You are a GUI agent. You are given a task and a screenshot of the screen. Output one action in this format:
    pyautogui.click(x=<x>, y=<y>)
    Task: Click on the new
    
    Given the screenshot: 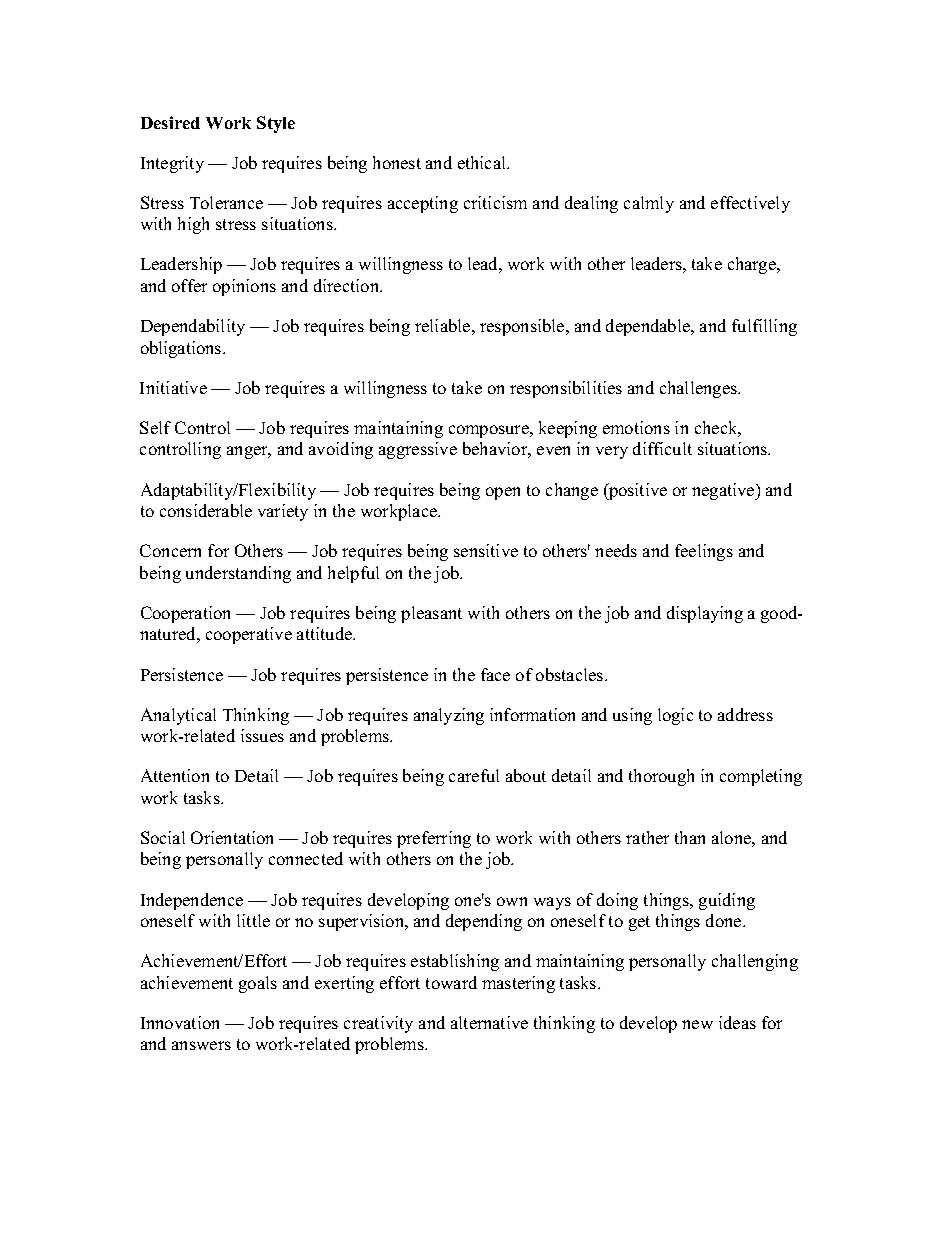 What is the action you would take?
    pyautogui.click(x=697, y=1024)
